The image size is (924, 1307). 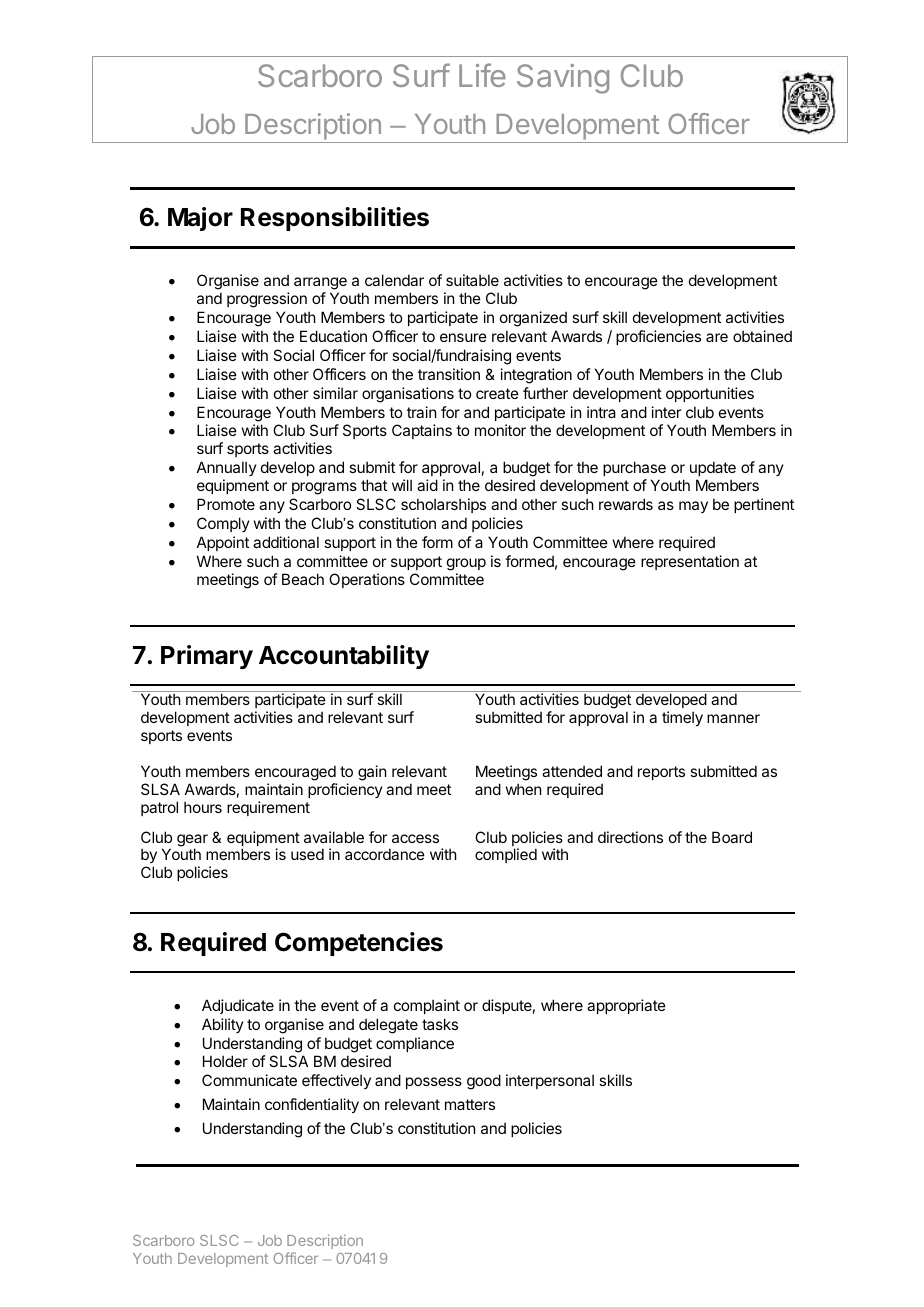 What do you see at coordinates (200, 219) in the document?
I see `Major` at bounding box center [200, 219].
